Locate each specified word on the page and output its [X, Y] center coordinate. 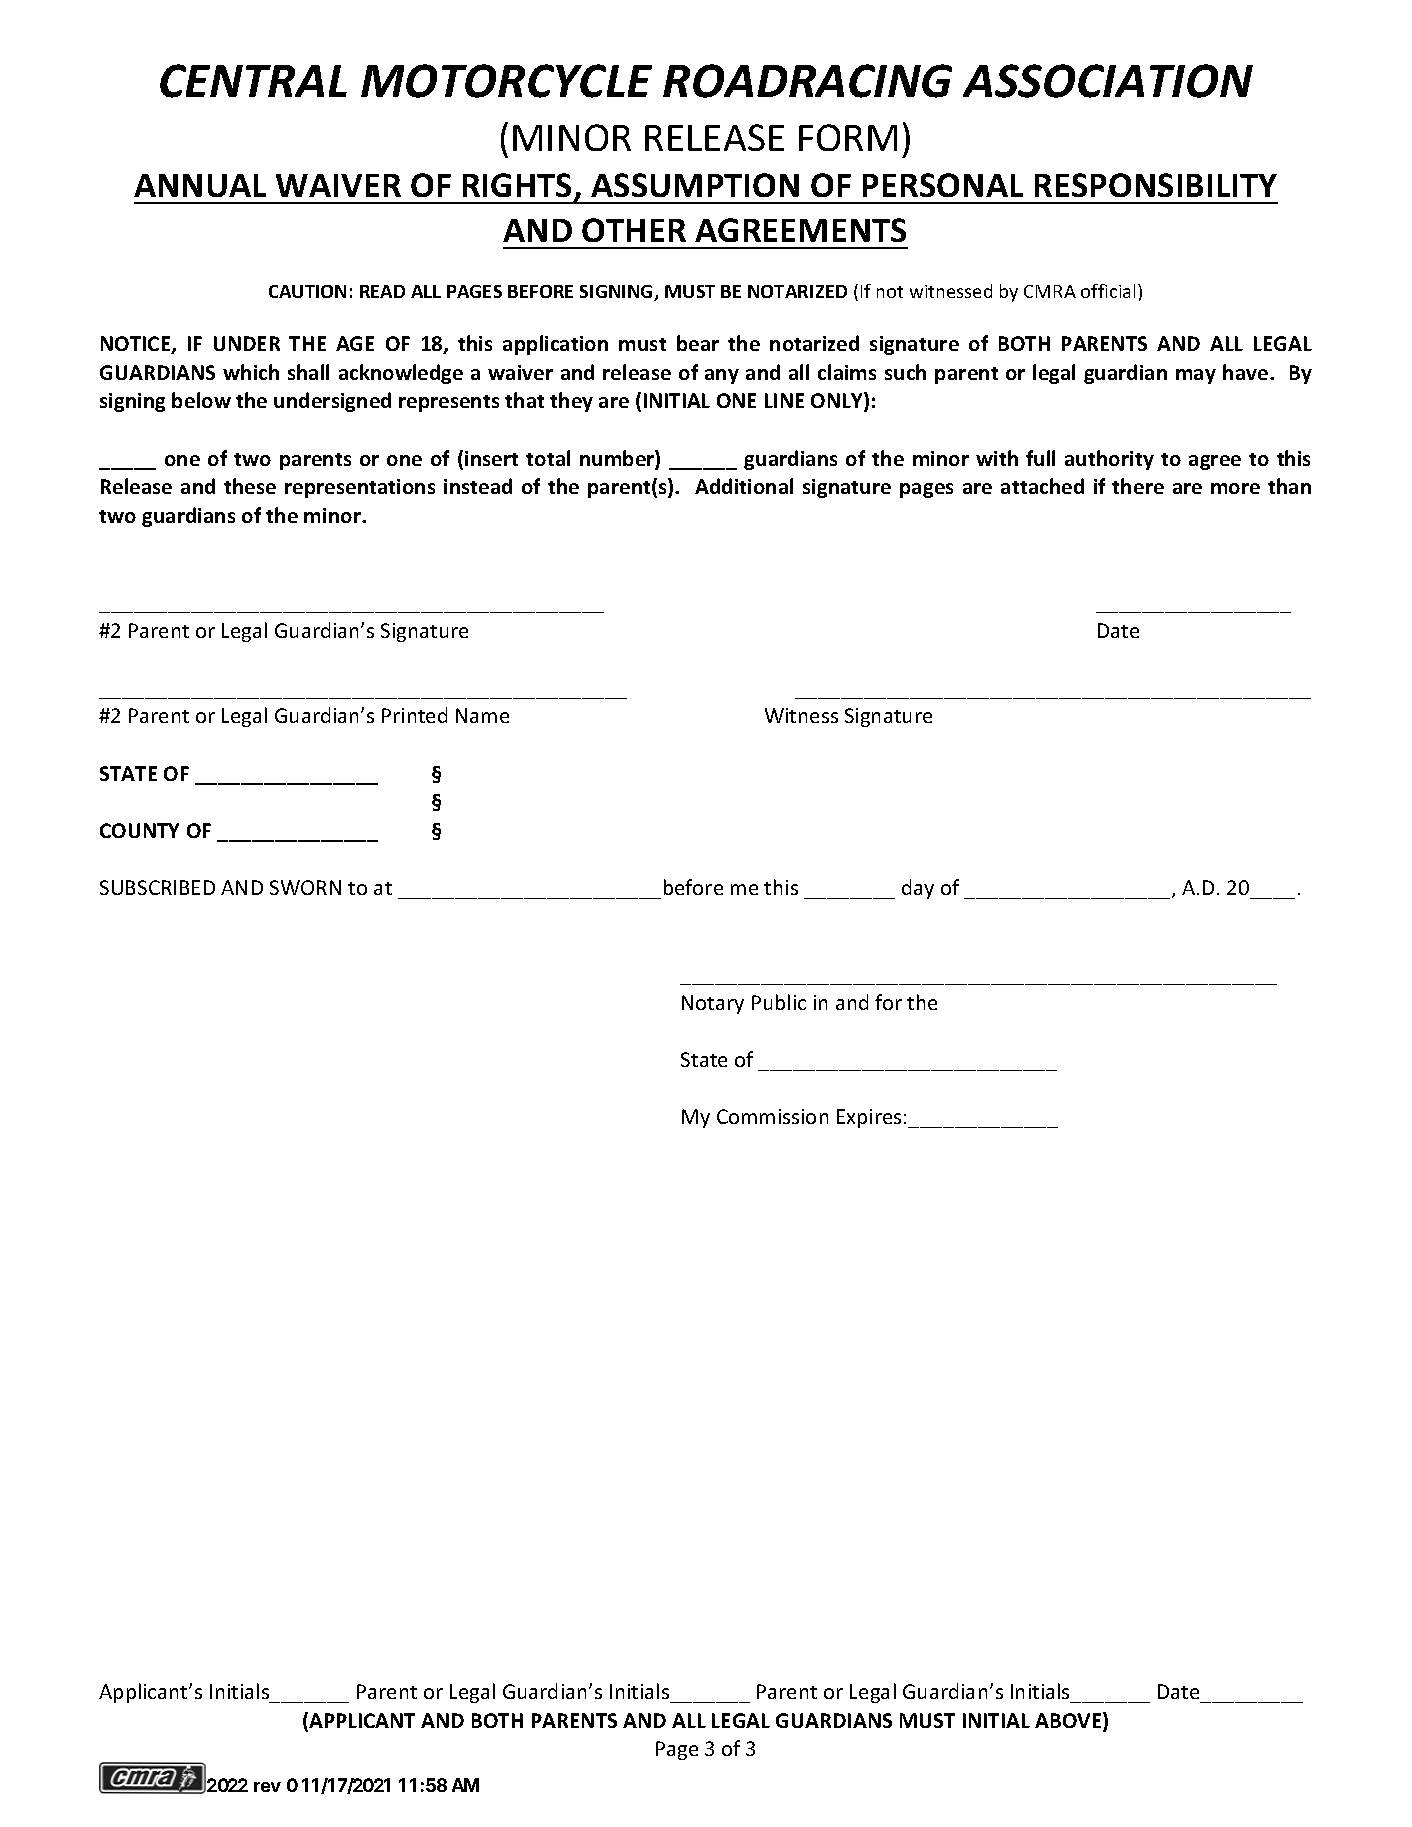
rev [267, 1787]
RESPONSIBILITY [1156, 185]
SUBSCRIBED [157, 887]
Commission [772, 1116]
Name [482, 715]
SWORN [305, 887]
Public [779, 1002]
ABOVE [1069, 1721]
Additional [744, 486]
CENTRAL [253, 81]
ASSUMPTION [695, 185]
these [250, 486]
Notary [713, 1004]
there [1138, 486]
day [918, 889]
